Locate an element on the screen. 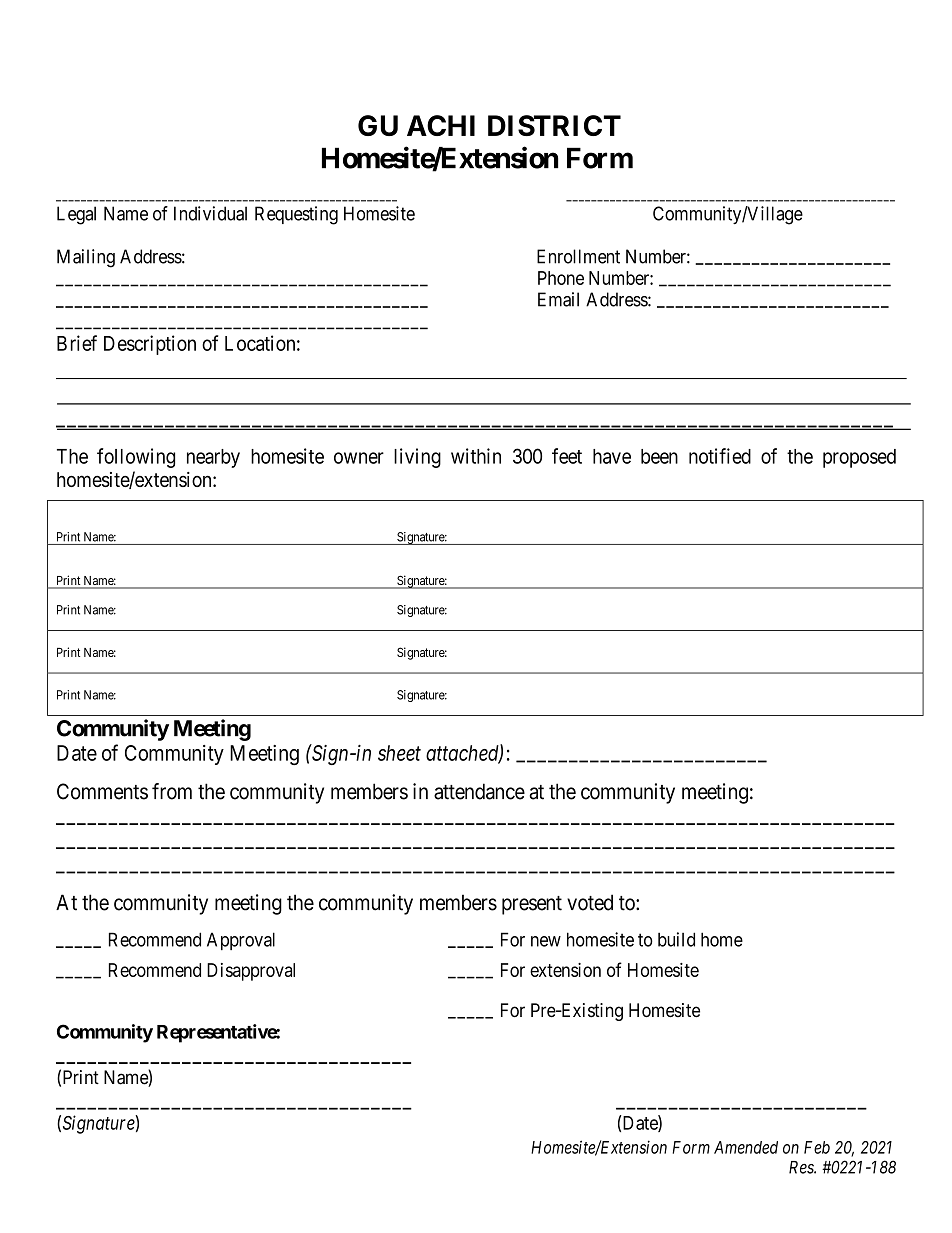  Amended is located at coordinates (746, 1147).
